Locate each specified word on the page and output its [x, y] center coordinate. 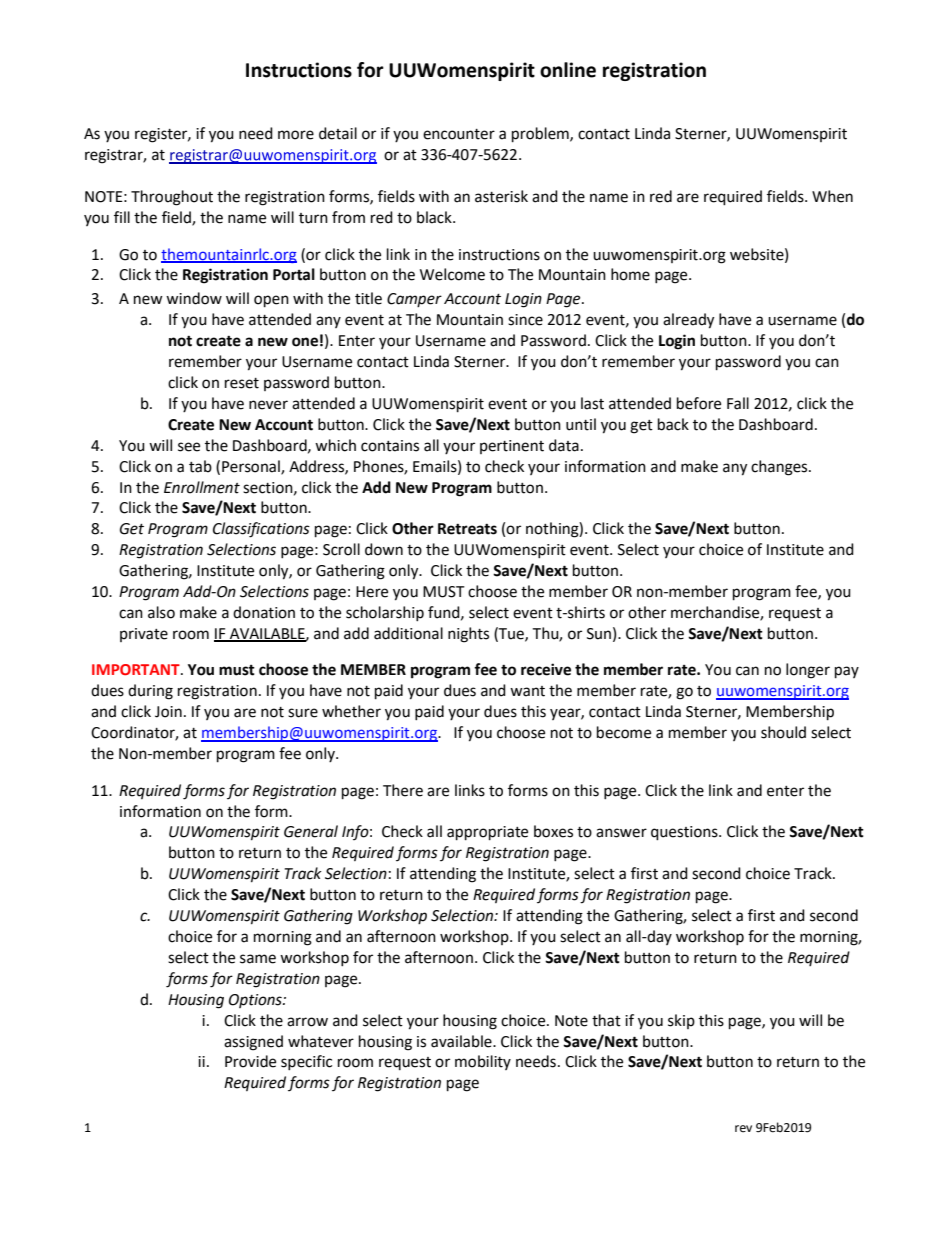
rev [743, 1129]
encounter [459, 134]
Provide [250, 1061]
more [296, 135]
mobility [483, 1062]
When [832, 196]
